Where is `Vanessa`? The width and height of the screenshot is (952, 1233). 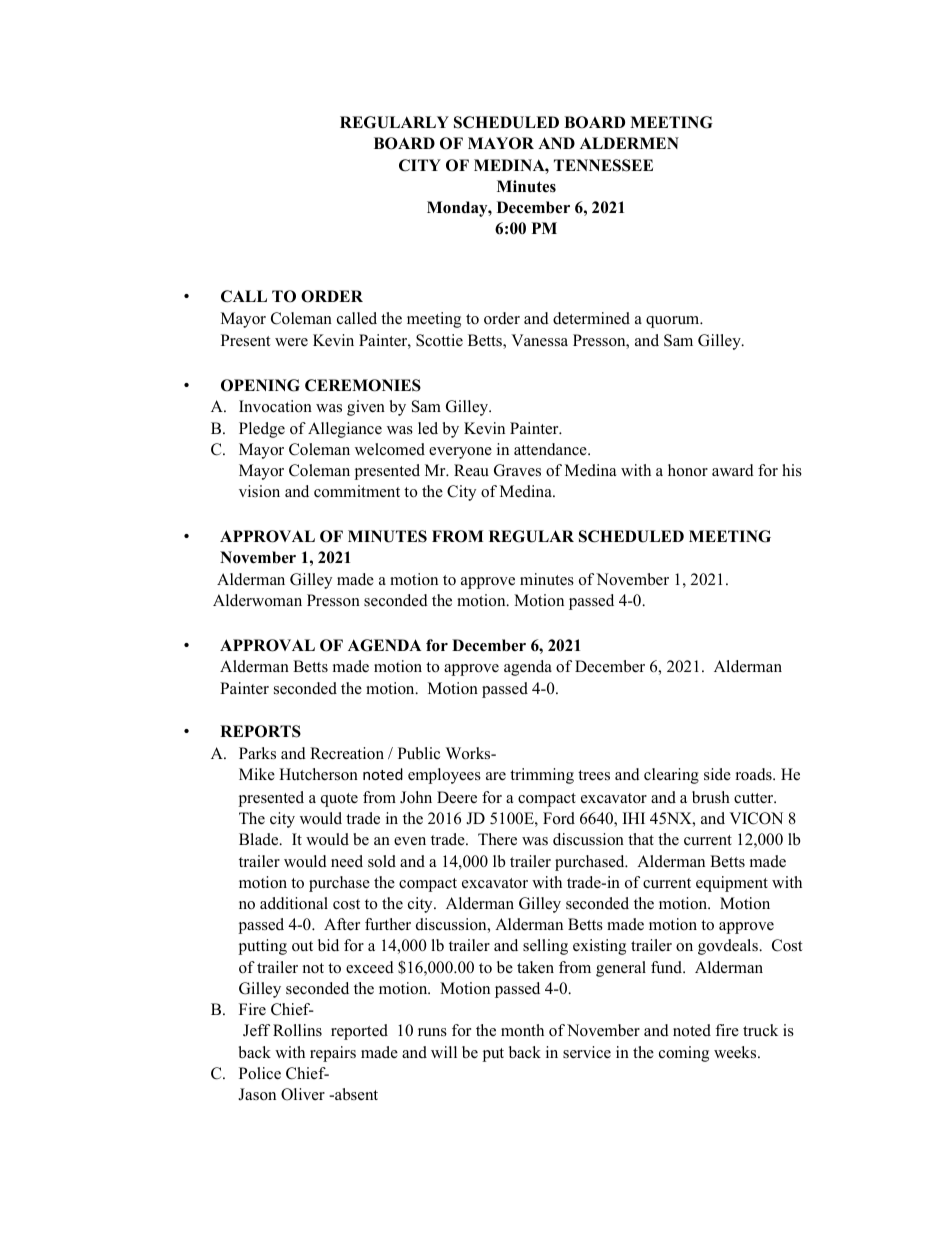 Vanessa is located at coordinates (539, 340).
